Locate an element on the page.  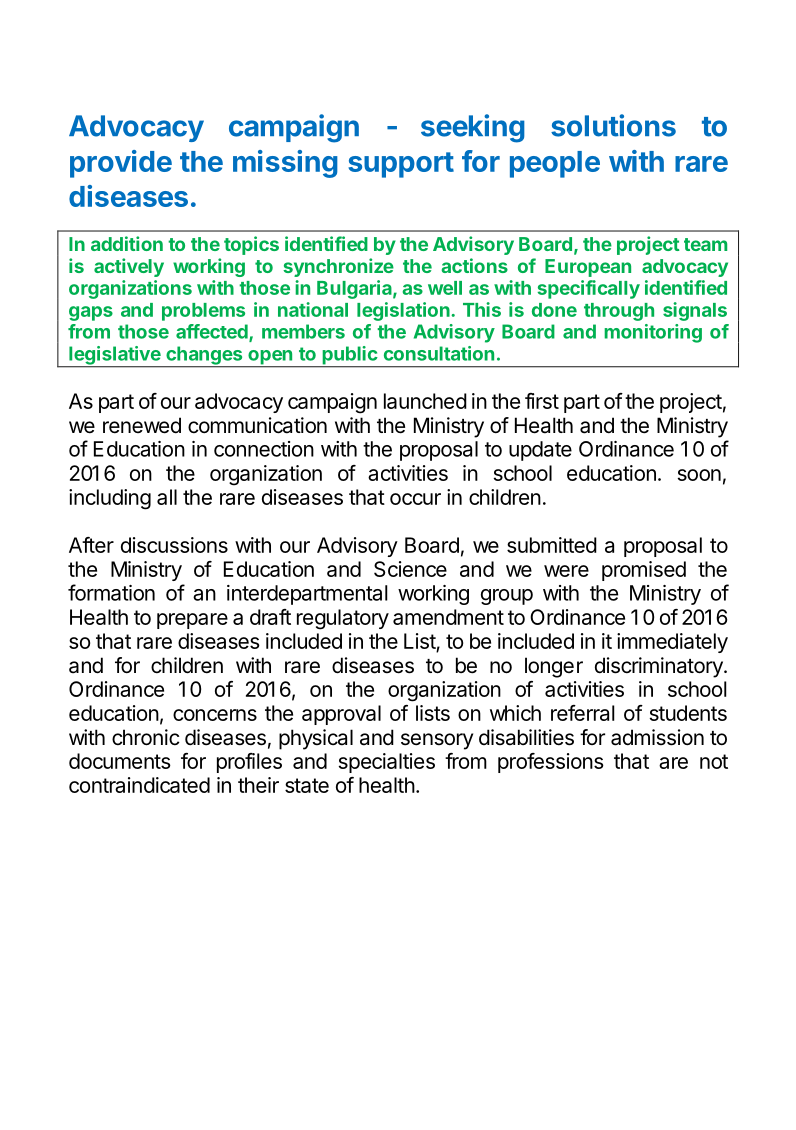
through is located at coordinates (619, 312).
